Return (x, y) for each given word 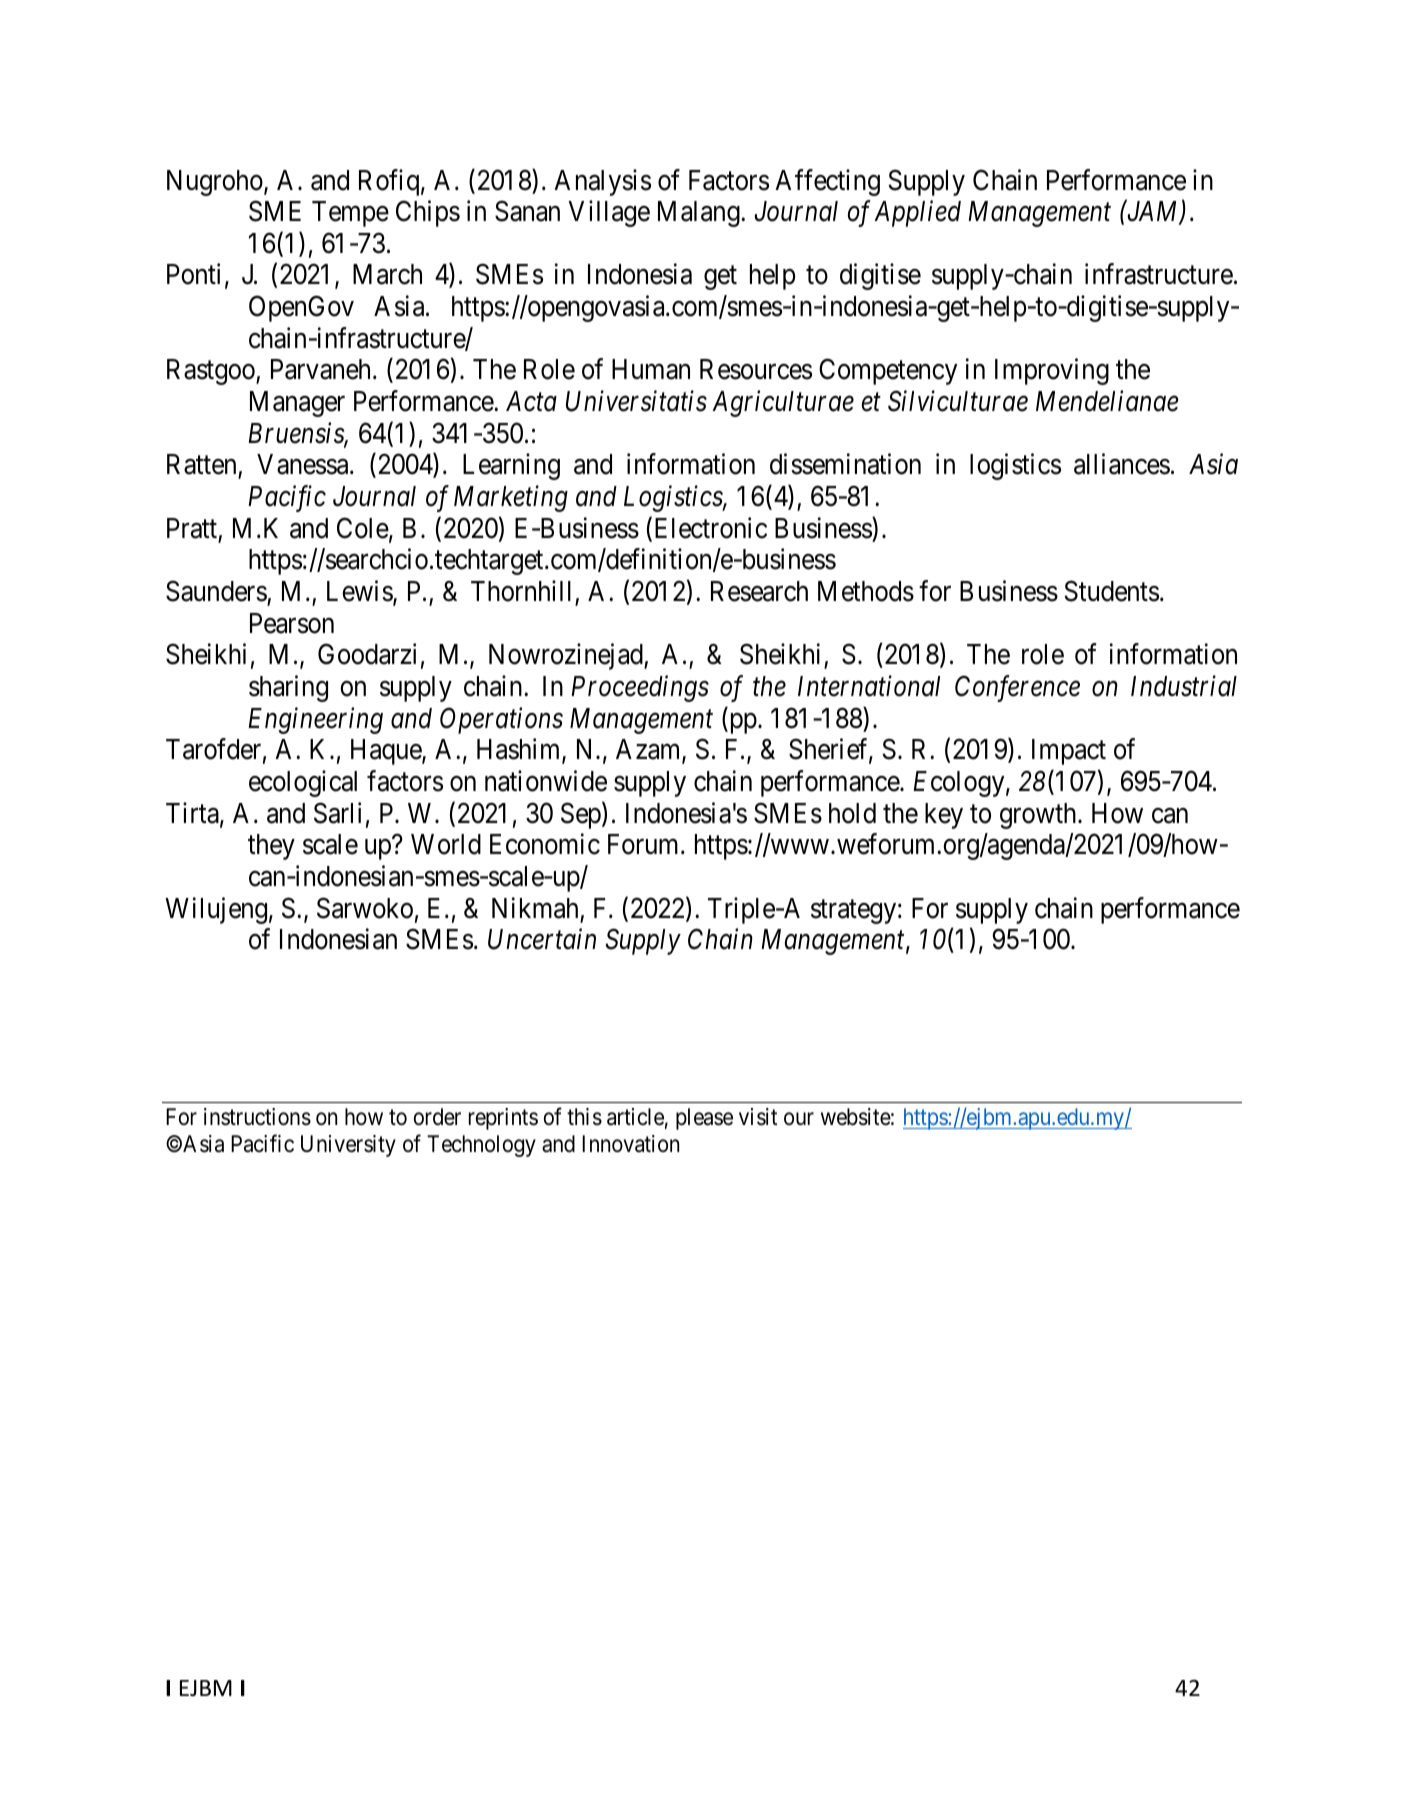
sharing (288, 688)
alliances (1122, 464)
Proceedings (640, 688)
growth (1039, 816)
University (348, 1146)
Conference (1017, 688)
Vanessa (304, 464)
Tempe (350, 214)
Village (609, 213)
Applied (917, 213)
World (446, 844)
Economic (545, 844)
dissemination (845, 464)
